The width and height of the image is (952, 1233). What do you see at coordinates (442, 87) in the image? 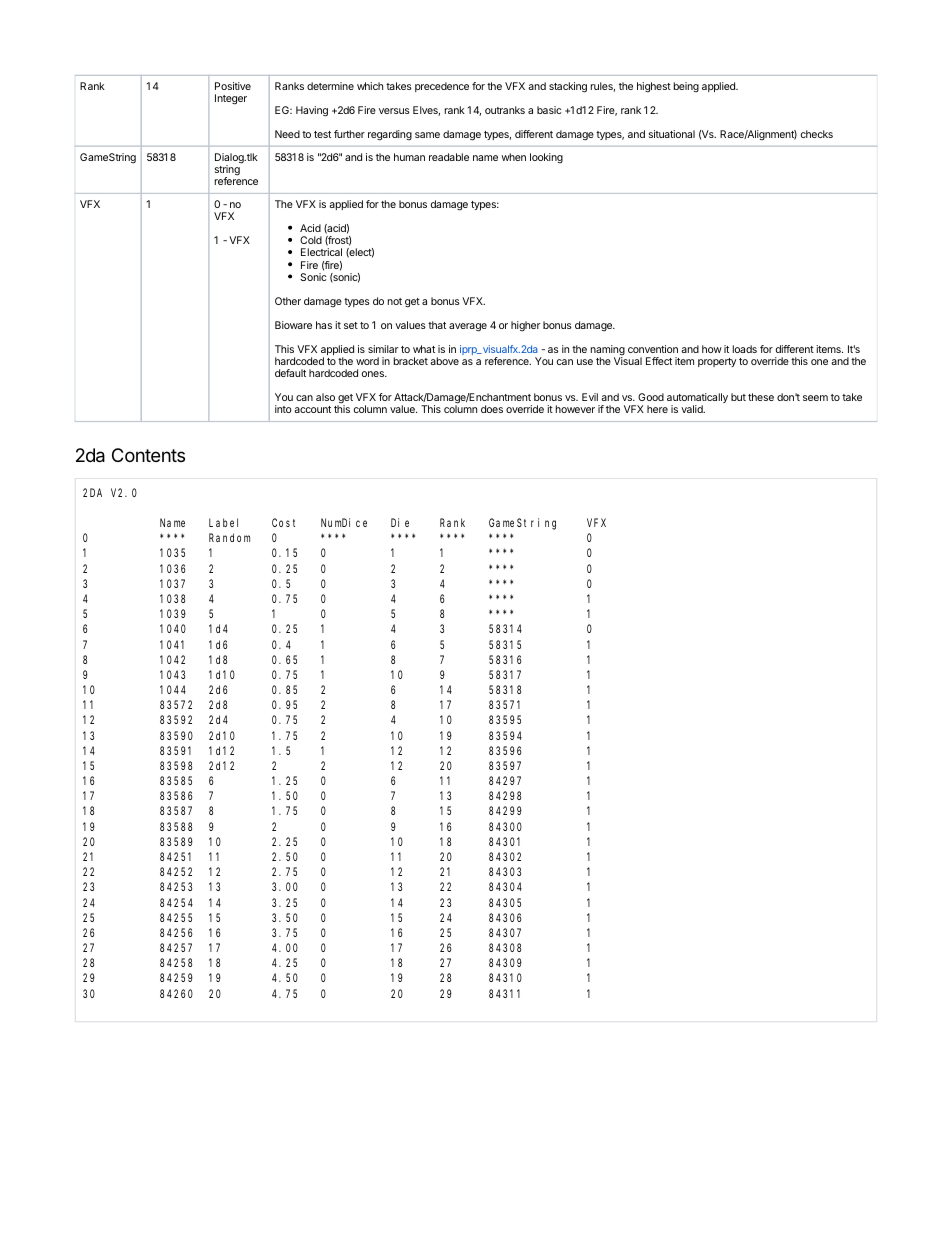
I see `precedence` at bounding box center [442, 87].
